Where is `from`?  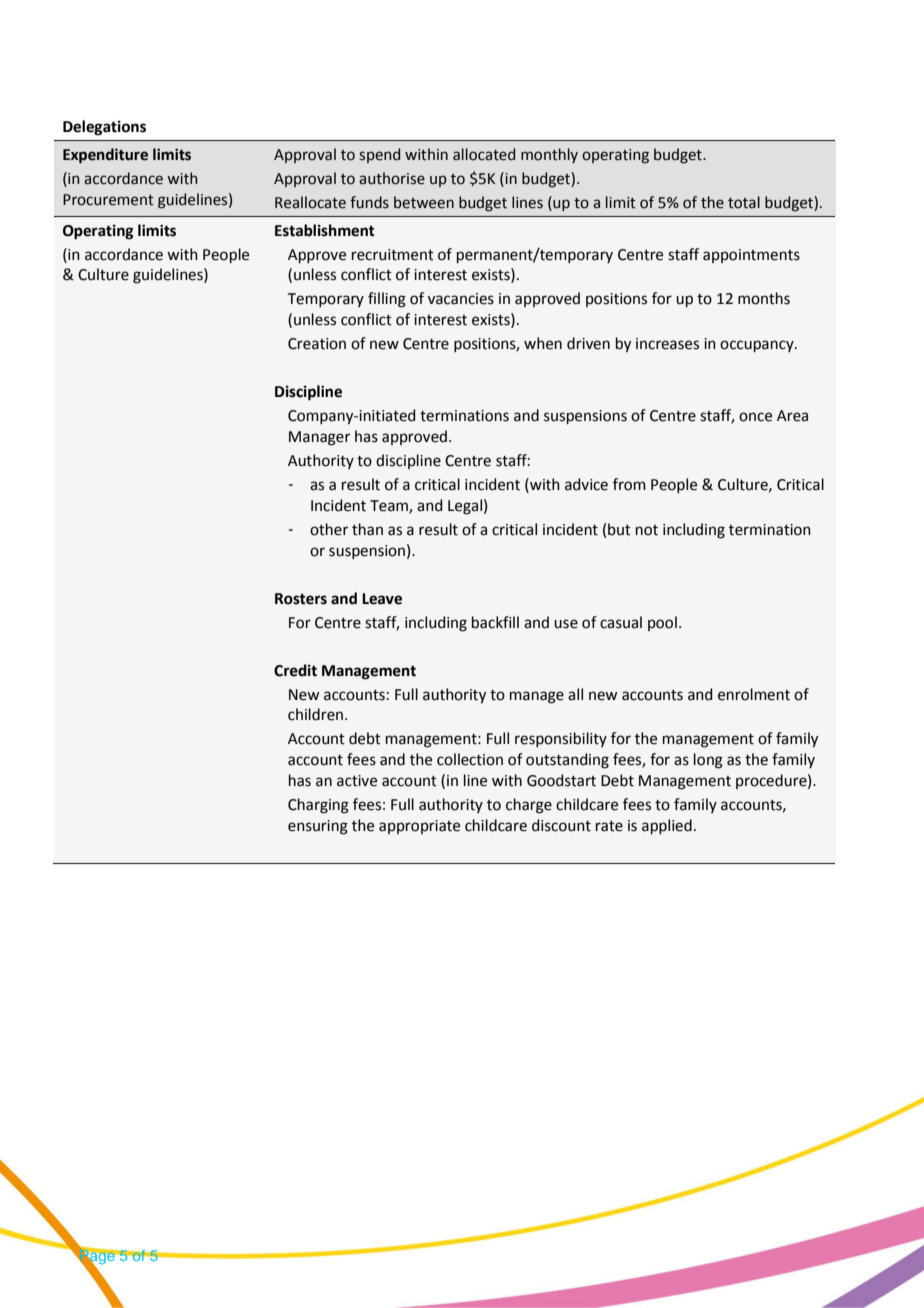 from is located at coordinates (629, 484).
